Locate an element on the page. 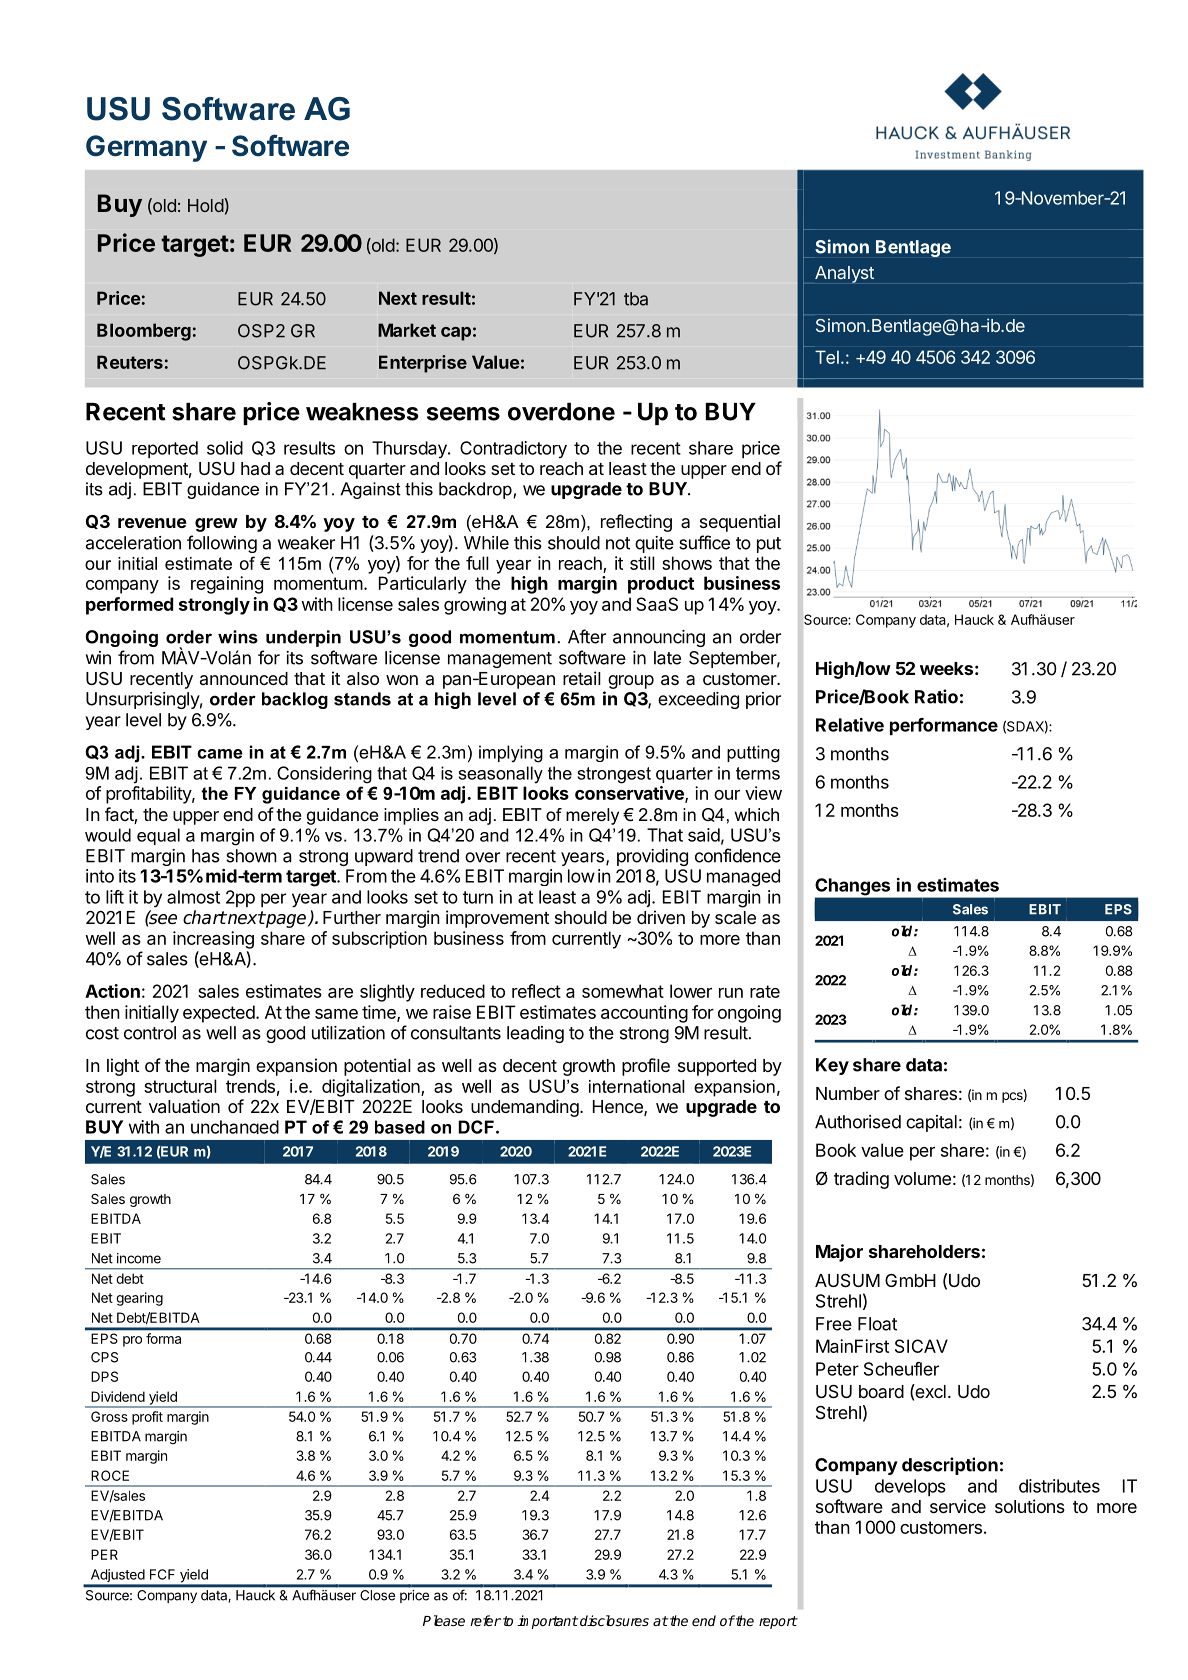  Analyst is located at coordinates (844, 274).
